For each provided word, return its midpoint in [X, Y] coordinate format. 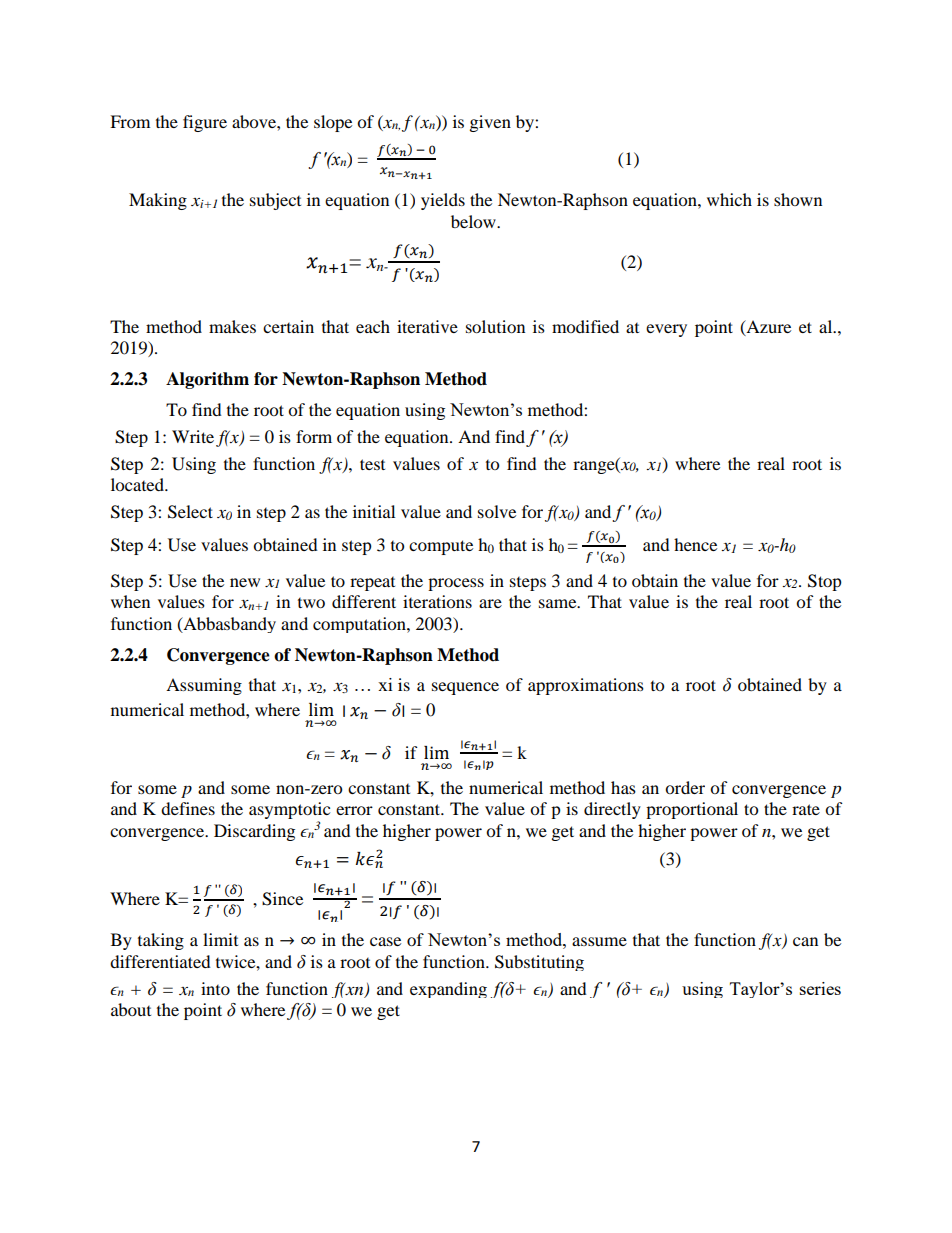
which [729, 199]
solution [495, 326]
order [685, 787]
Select [190, 512]
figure [205, 123]
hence [695, 544]
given [490, 123]
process [456, 584]
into [215, 988]
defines [188, 808]
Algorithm [207, 380]
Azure [767, 327]
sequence [465, 688]
